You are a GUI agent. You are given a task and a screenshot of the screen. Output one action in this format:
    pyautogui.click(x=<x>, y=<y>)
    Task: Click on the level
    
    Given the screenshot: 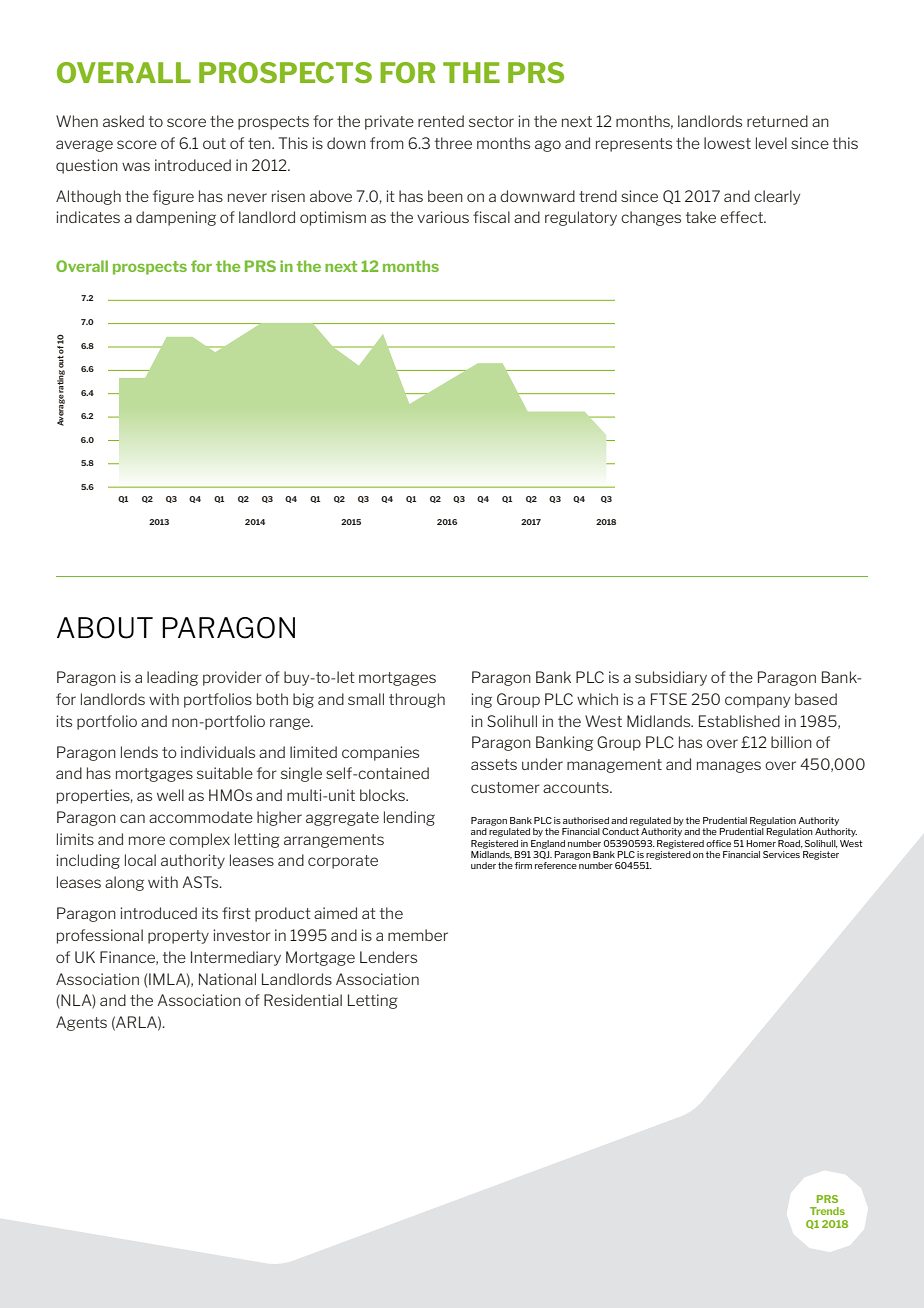 What is the action you would take?
    pyautogui.click(x=771, y=143)
